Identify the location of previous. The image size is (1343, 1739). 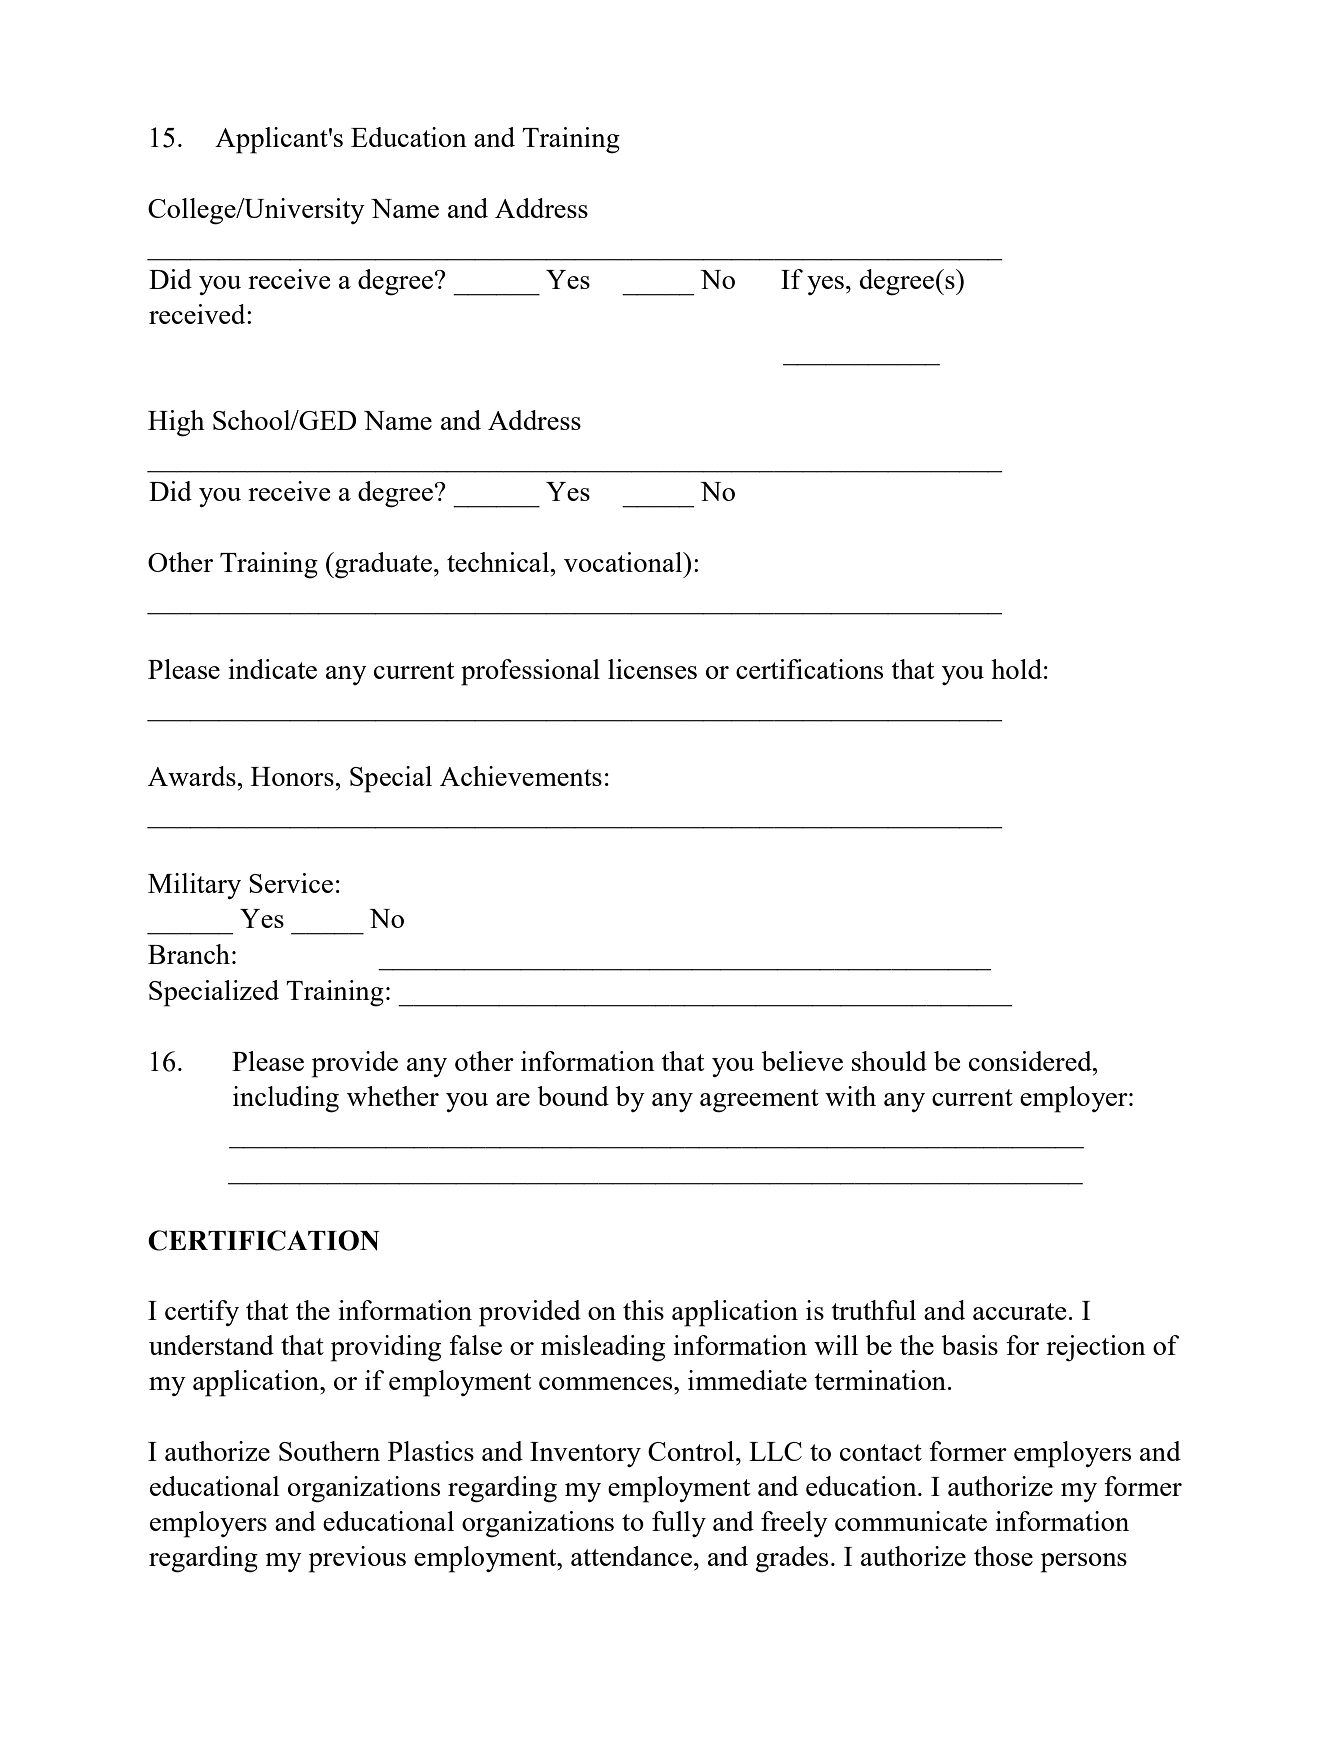
(357, 1559).
